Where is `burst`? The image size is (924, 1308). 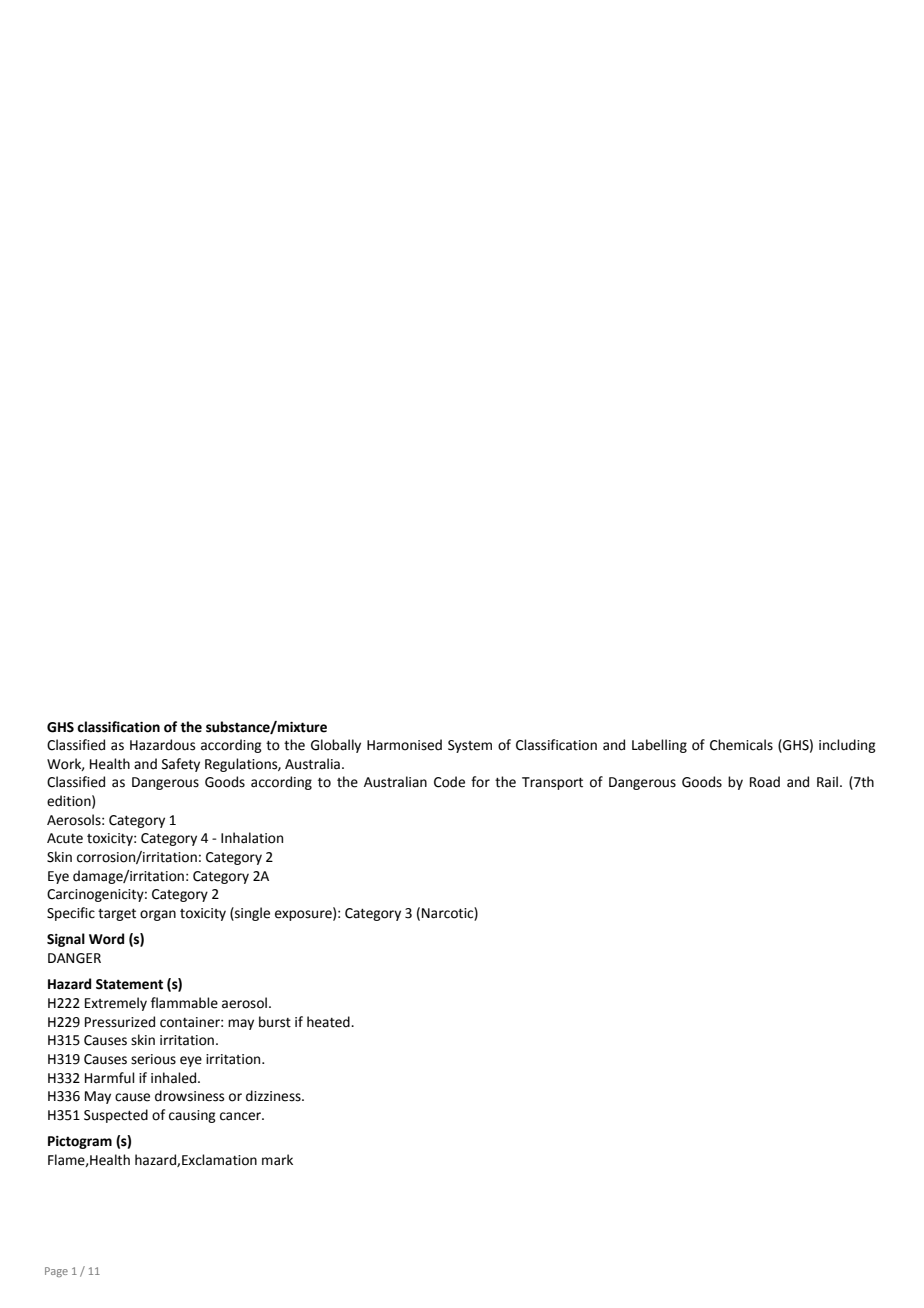
burst is located at coordinates (275, 1022).
